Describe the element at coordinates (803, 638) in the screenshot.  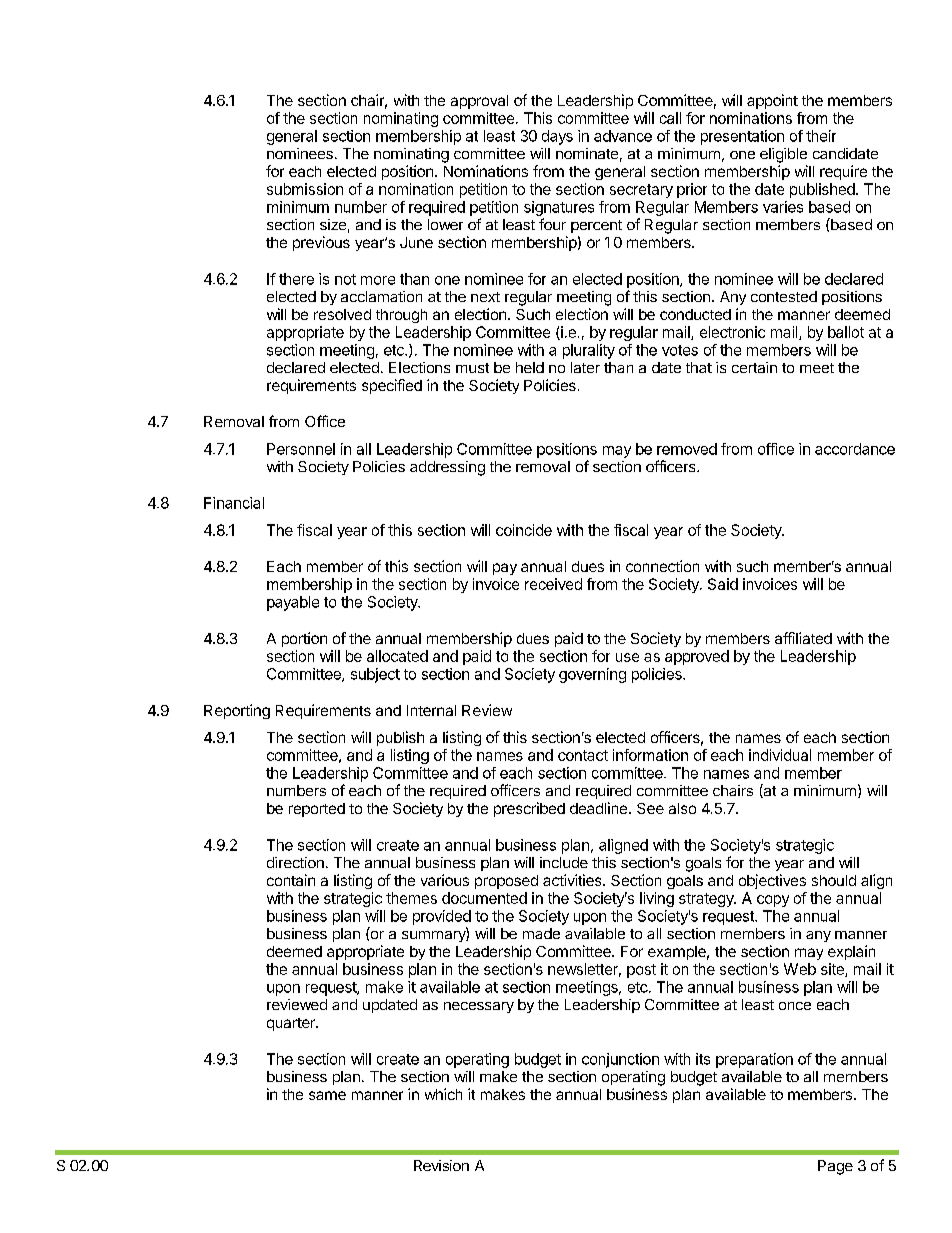
I see `affiliated` at that location.
